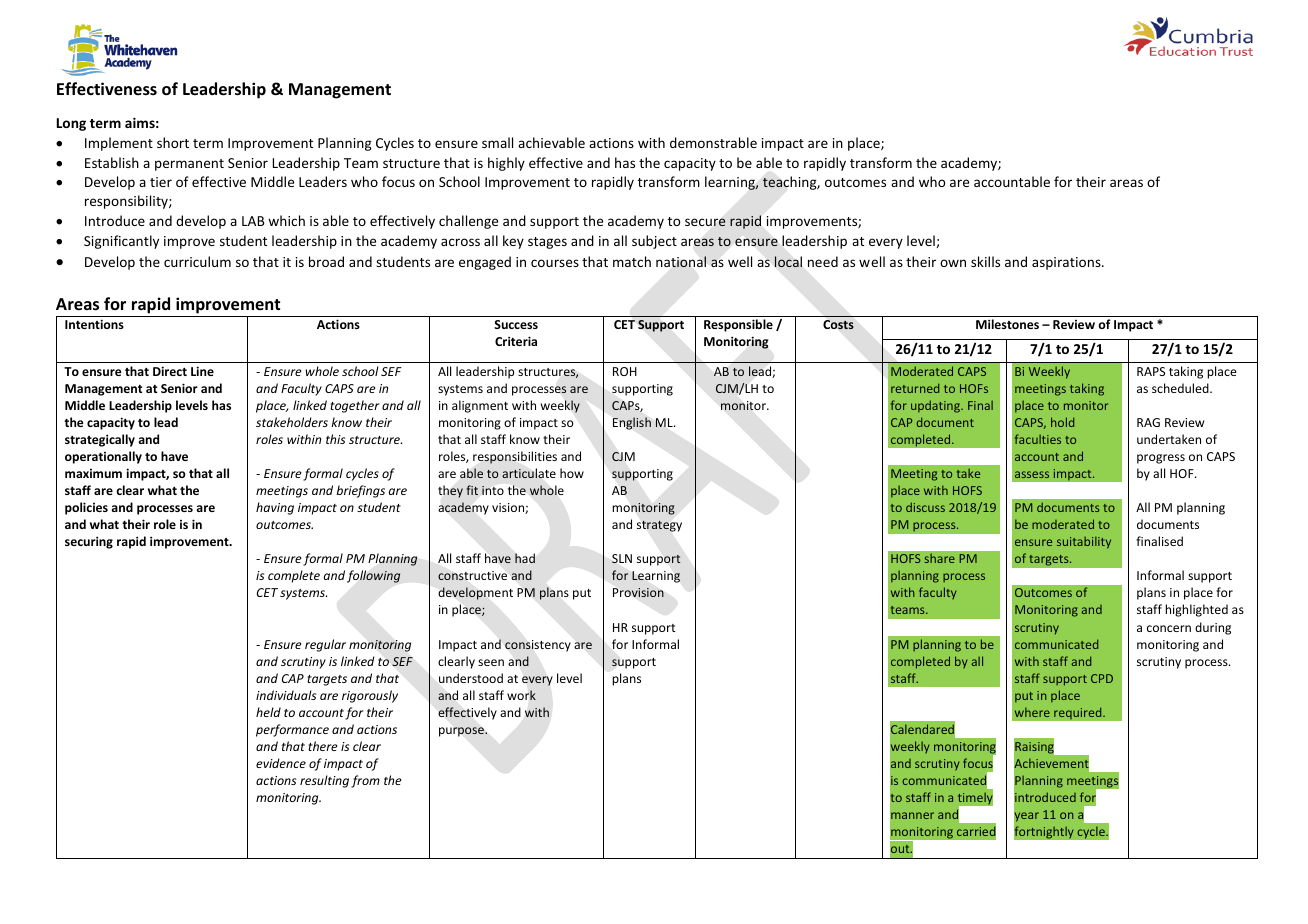  What do you see at coordinates (1007, 324) in the screenshot?
I see `Milestones` at bounding box center [1007, 324].
